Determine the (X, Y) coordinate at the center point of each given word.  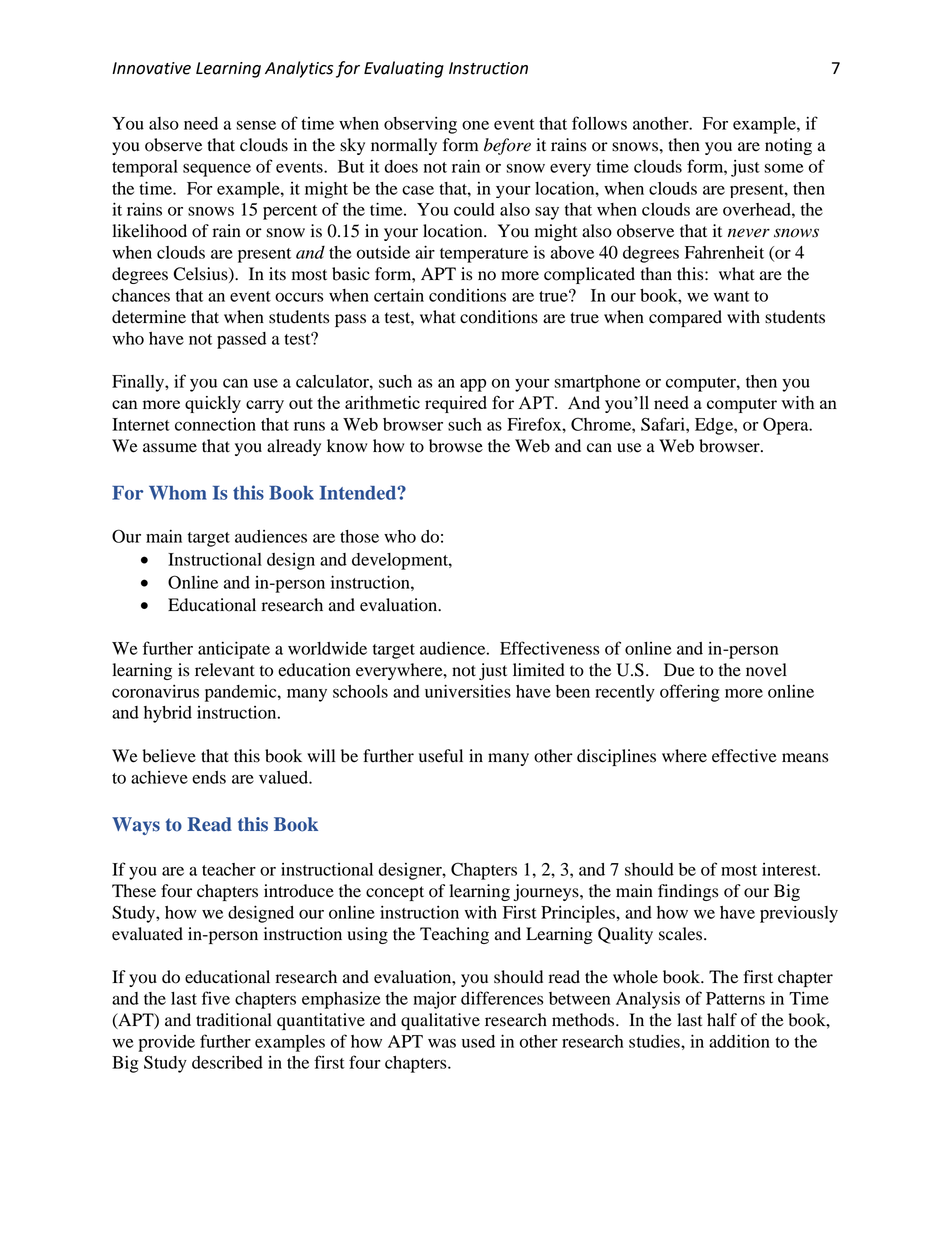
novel (766, 670)
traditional (234, 1020)
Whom (178, 493)
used (478, 1041)
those (359, 536)
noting (788, 146)
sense (256, 125)
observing (420, 125)
